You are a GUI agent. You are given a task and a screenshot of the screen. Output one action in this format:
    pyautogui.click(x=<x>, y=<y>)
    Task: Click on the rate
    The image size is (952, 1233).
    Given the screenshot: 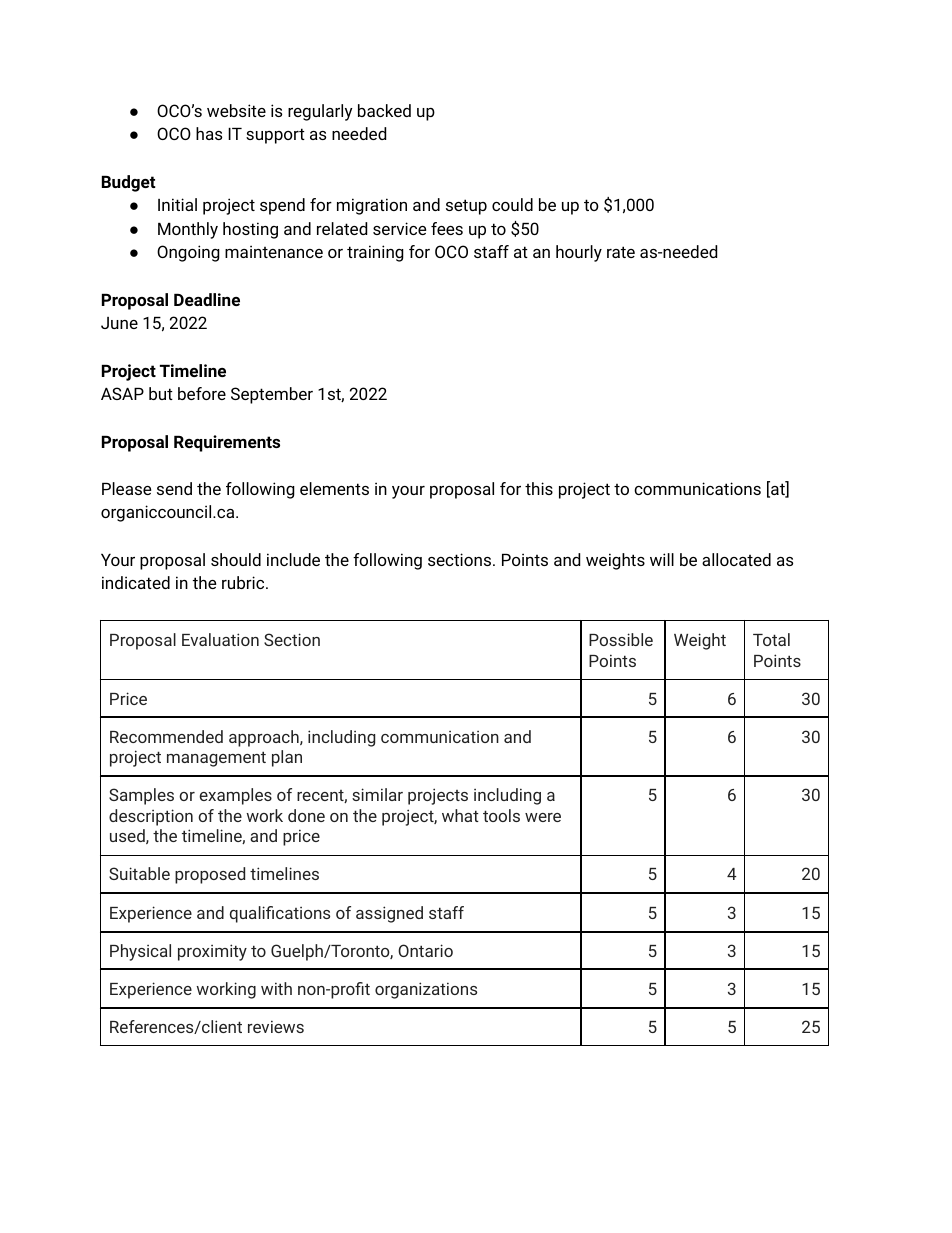 What is the action you would take?
    pyautogui.click(x=621, y=252)
